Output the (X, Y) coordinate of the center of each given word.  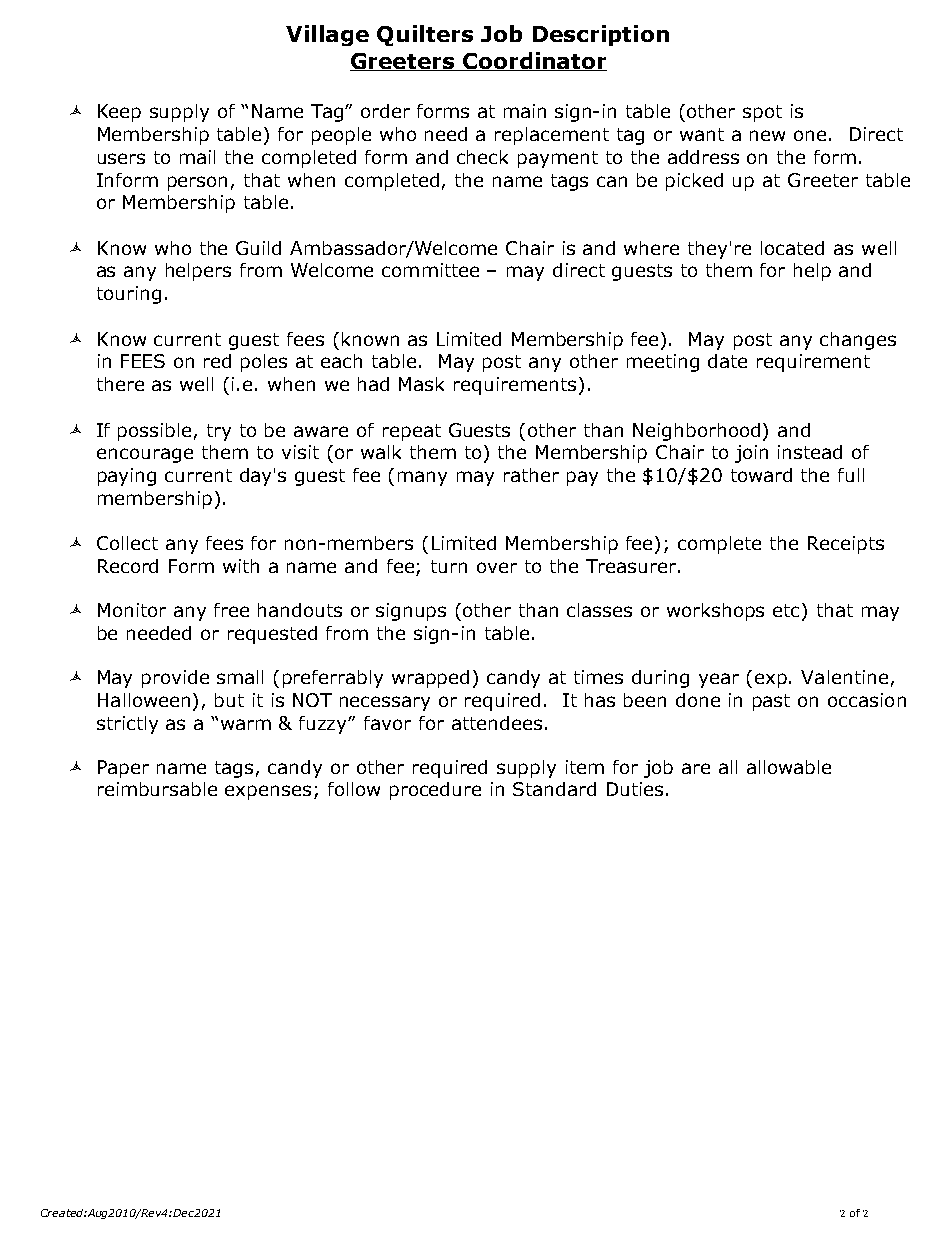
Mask (421, 384)
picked (694, 182)
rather (531, 475)
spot (762, 113)
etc (786, 610)
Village (327, 35)
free (231, 610)
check (482, 157)
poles (264, 363)
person (197, 183)
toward (761, 475)
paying (127, 477)
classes (599, 610)
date (727, 361)
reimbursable (157, 789)
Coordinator (534, 61)
